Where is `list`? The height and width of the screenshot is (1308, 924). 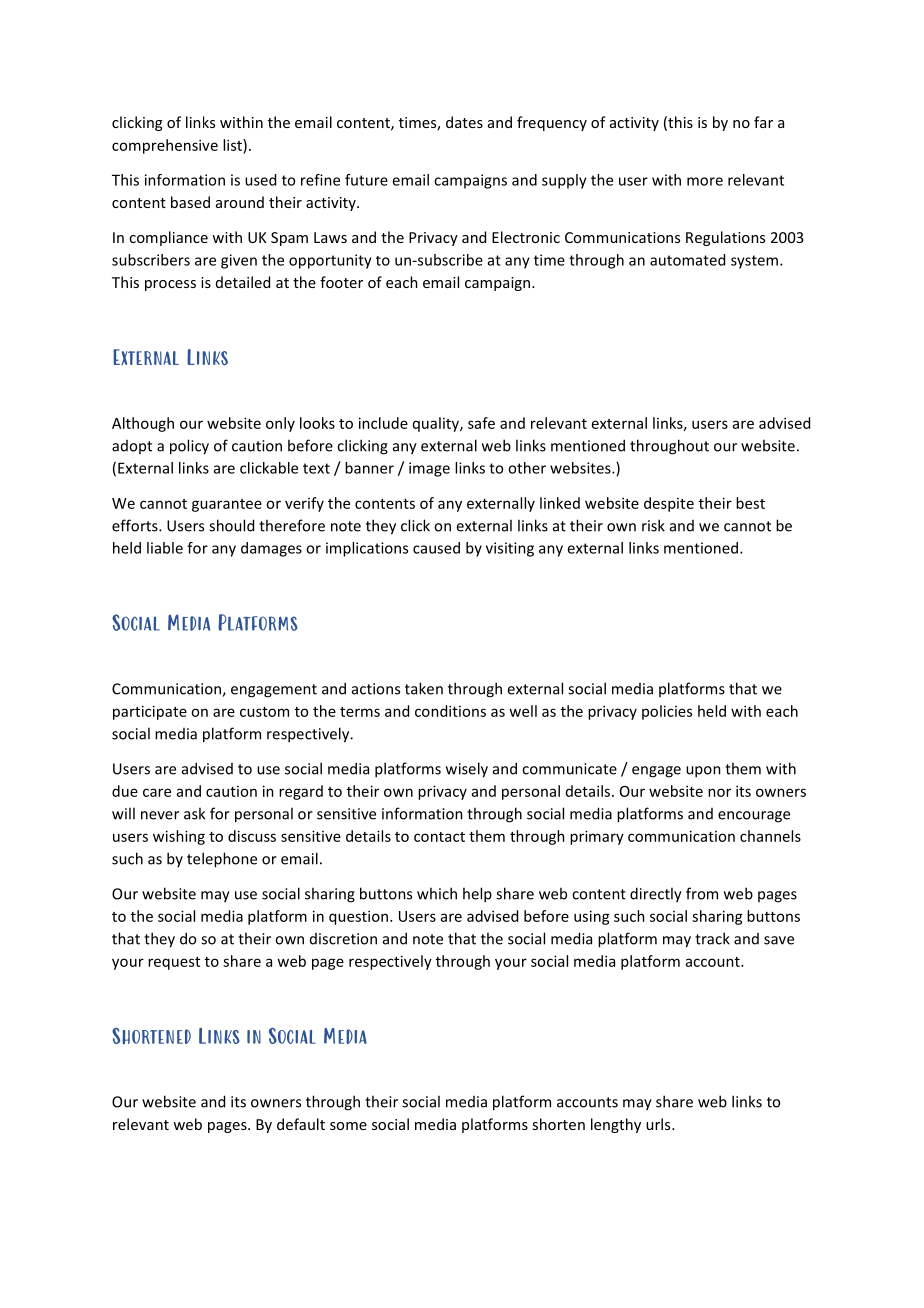
list is located at coordinates (233, 145).
